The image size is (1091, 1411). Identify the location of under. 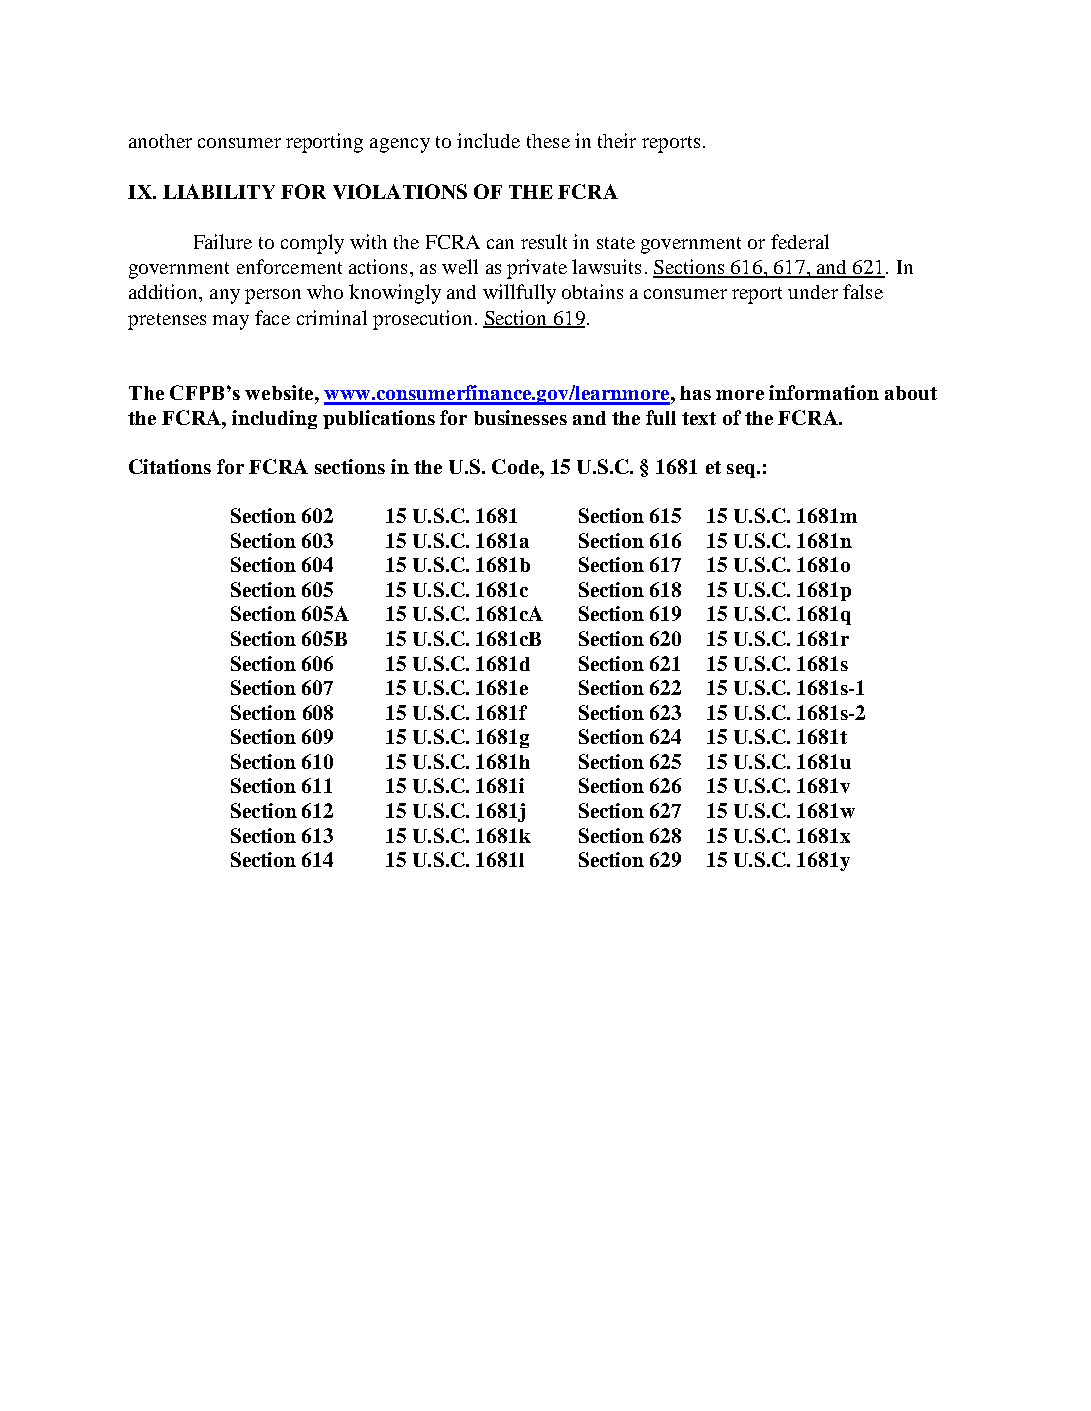
(813, 292).
